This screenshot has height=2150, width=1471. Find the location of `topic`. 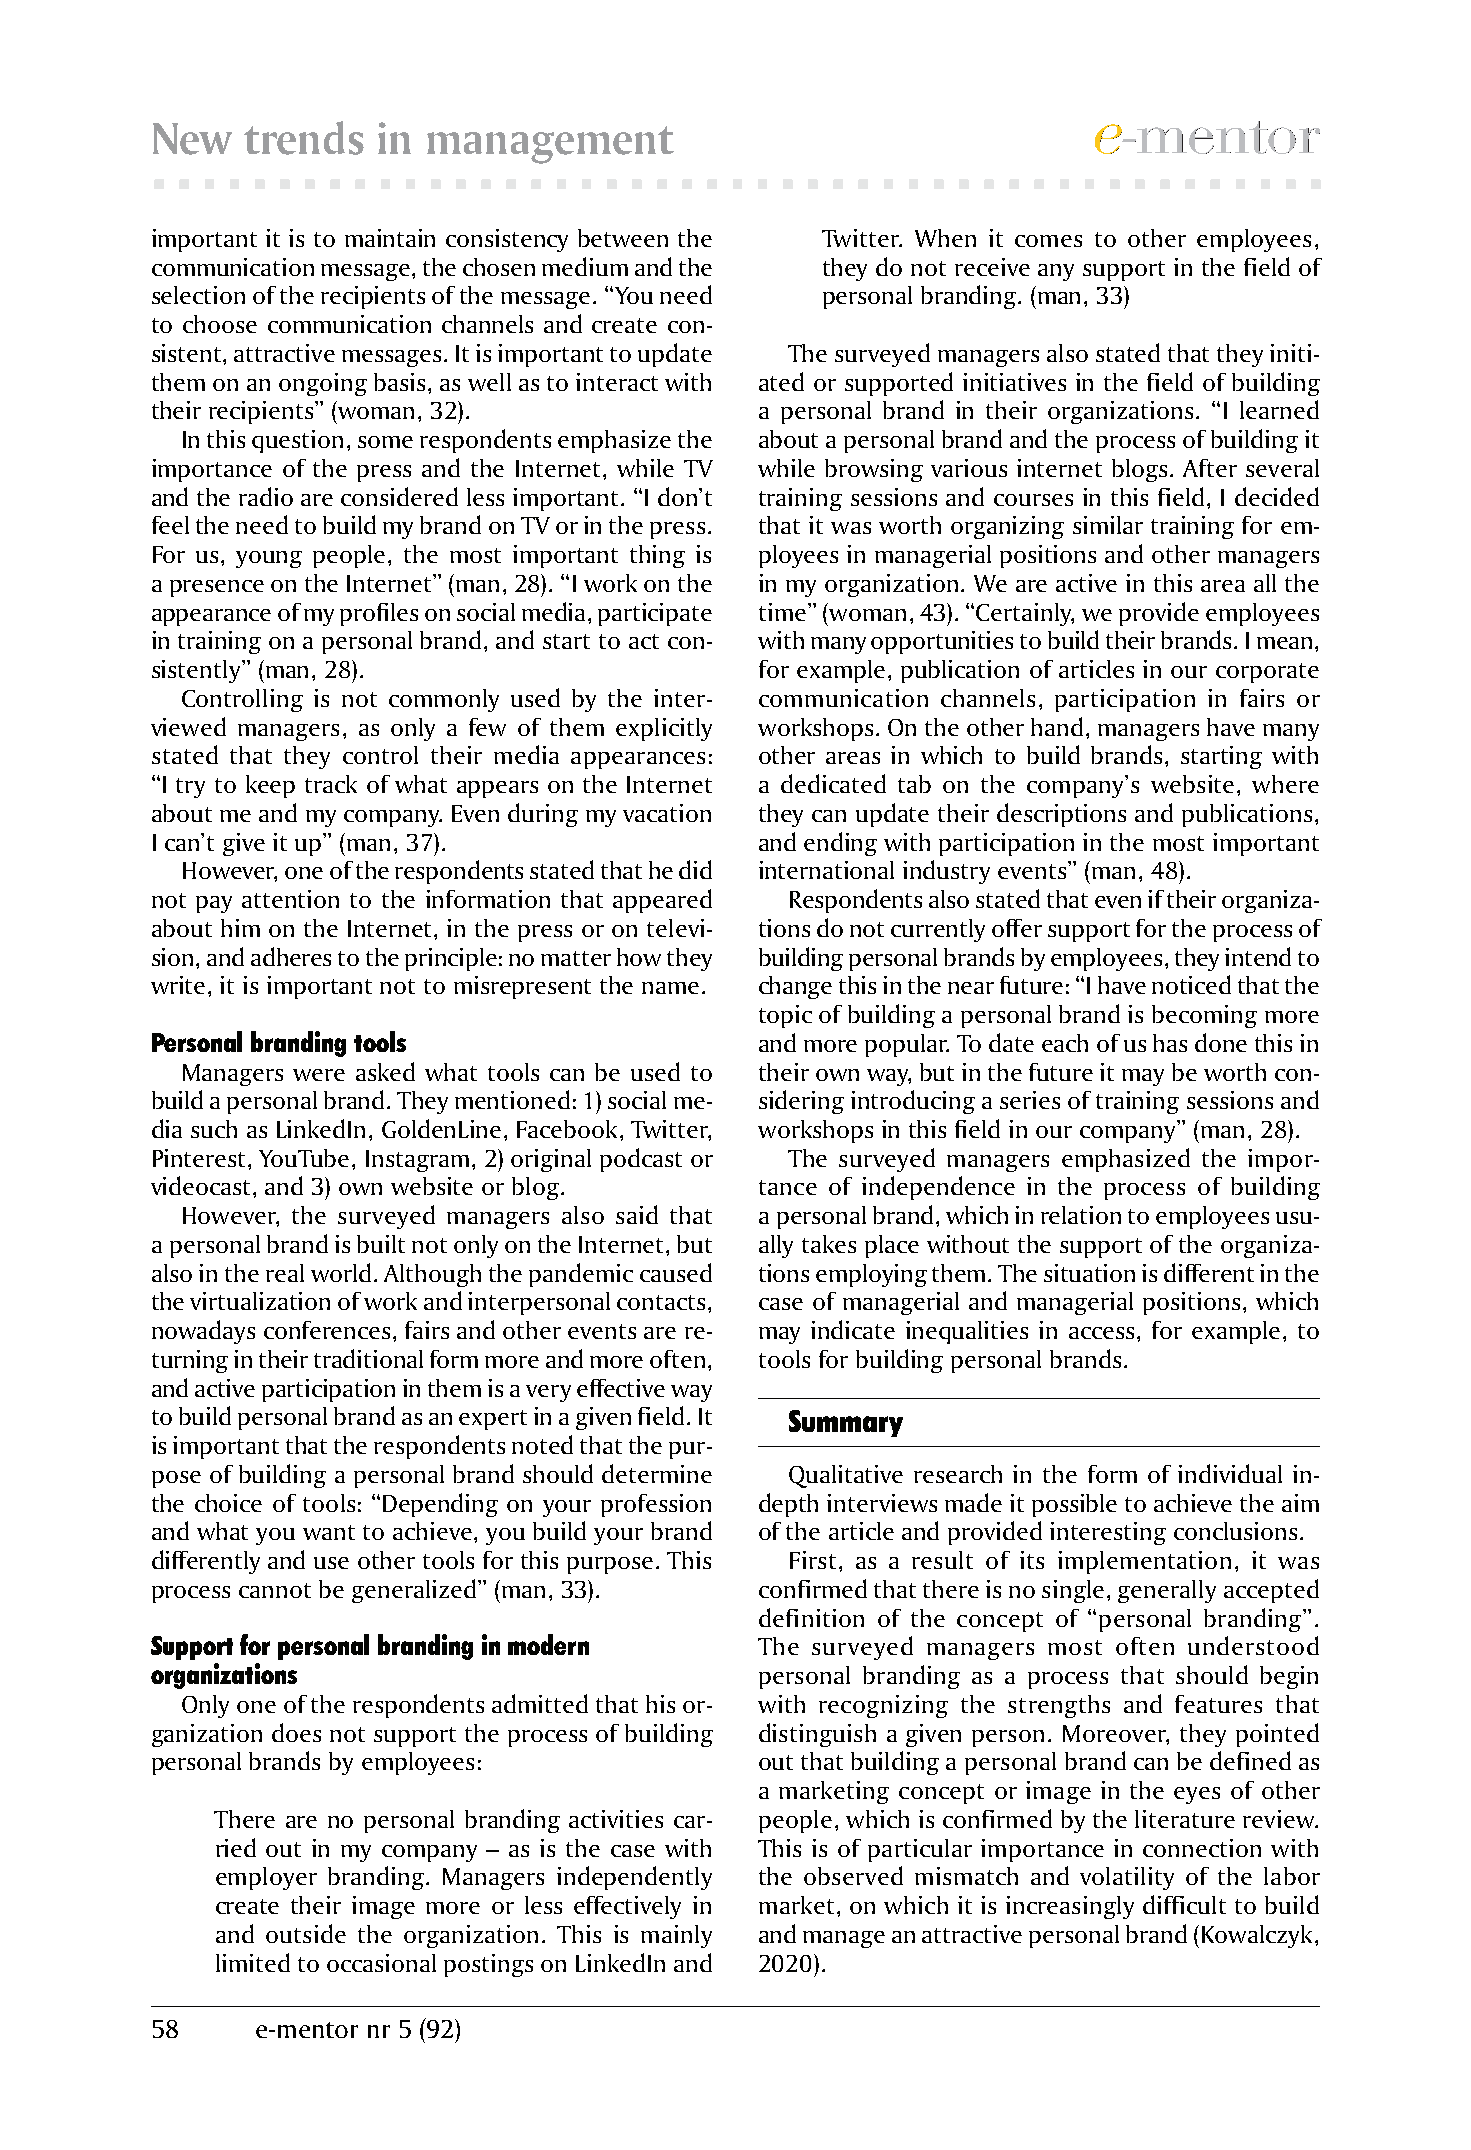

topic is located at coordinates (785, 1016).
